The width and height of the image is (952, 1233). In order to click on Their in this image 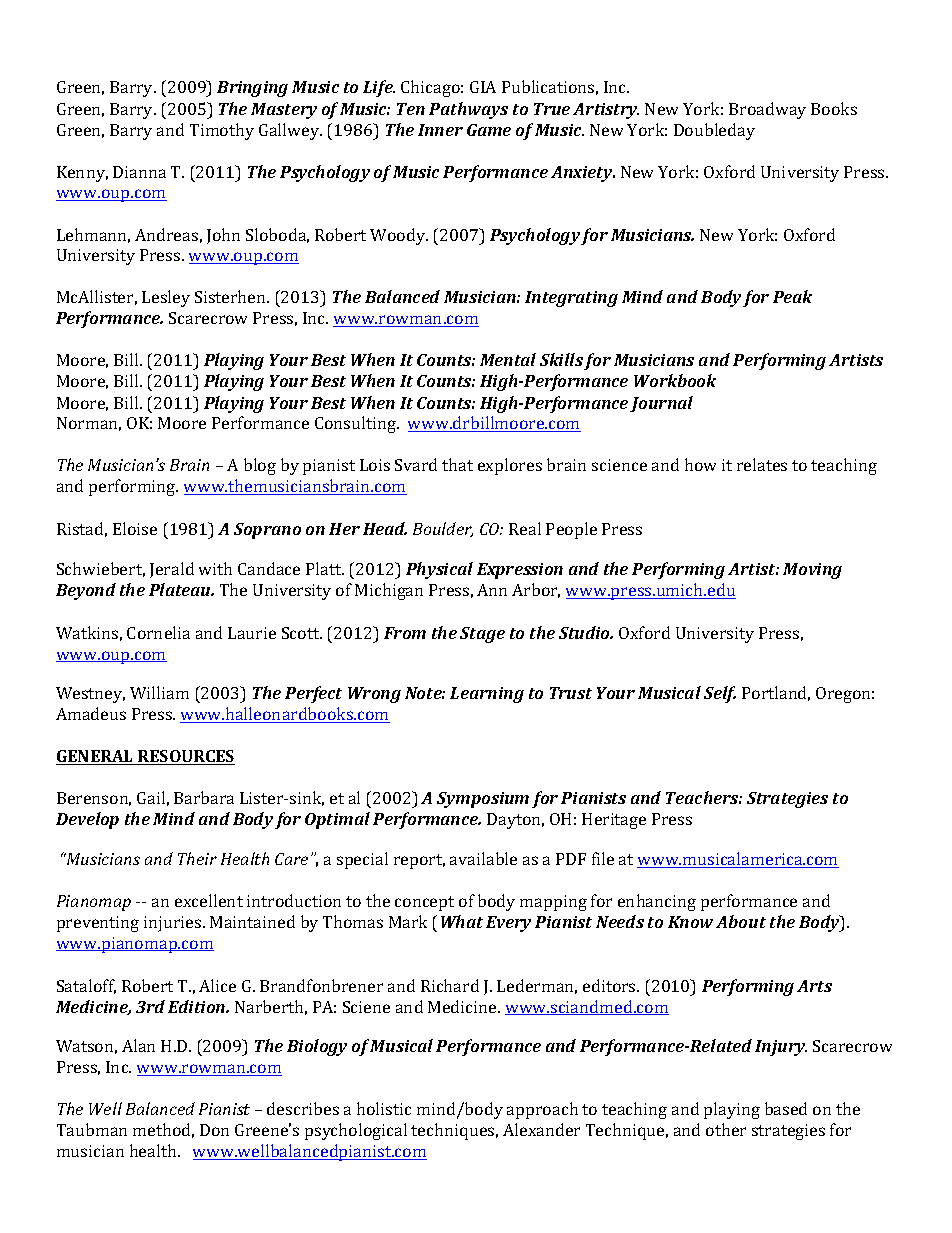, I will do `click(197, 858)`.
